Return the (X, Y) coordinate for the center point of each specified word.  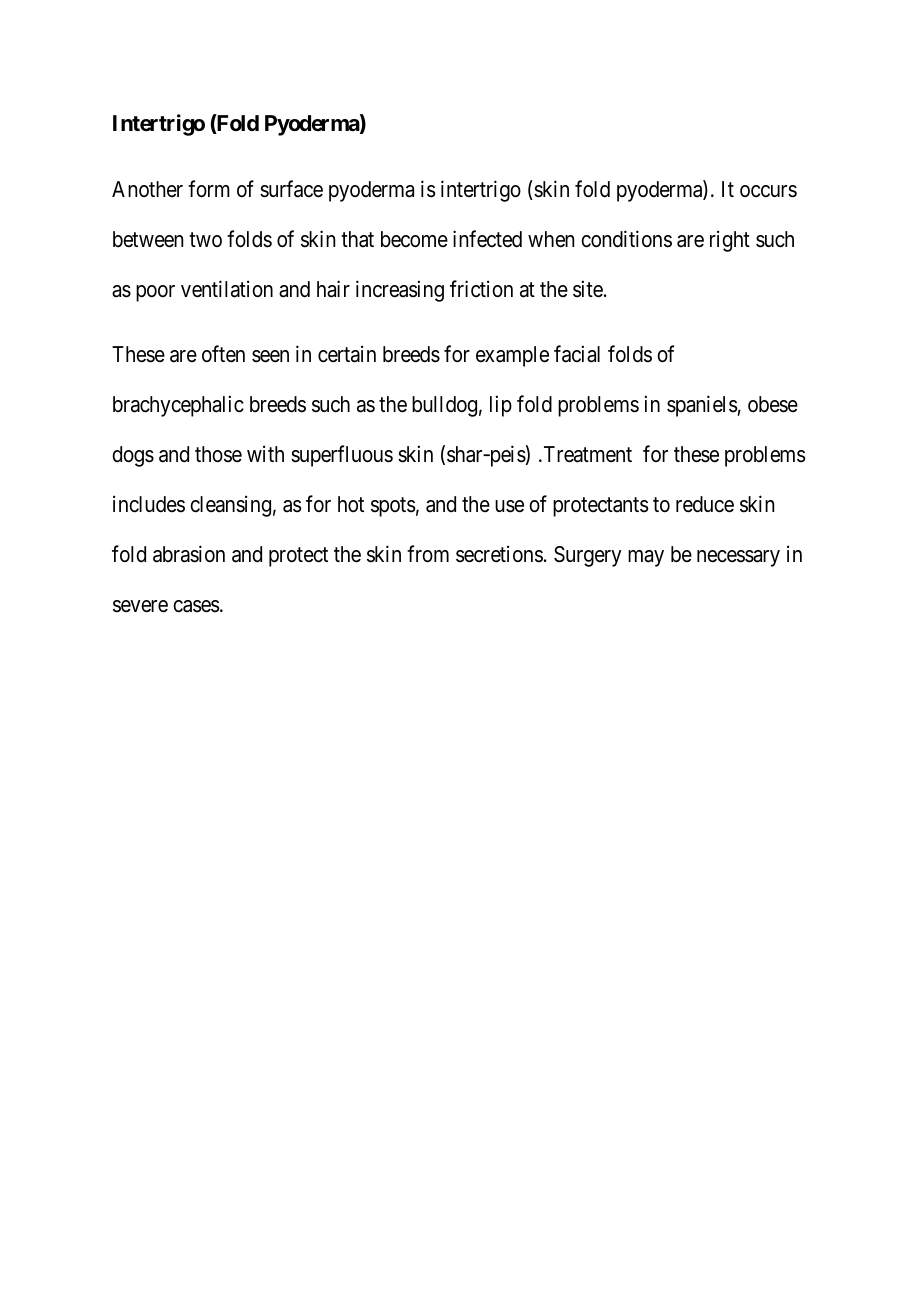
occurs (768, 191)
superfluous (342, 456)
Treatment (586, 454)
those (218, 454)
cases (196, 606)
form (209, 189)
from (428, 554)
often (223, 354)
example (512, 356)
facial (577, 354)
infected (487, 239)
